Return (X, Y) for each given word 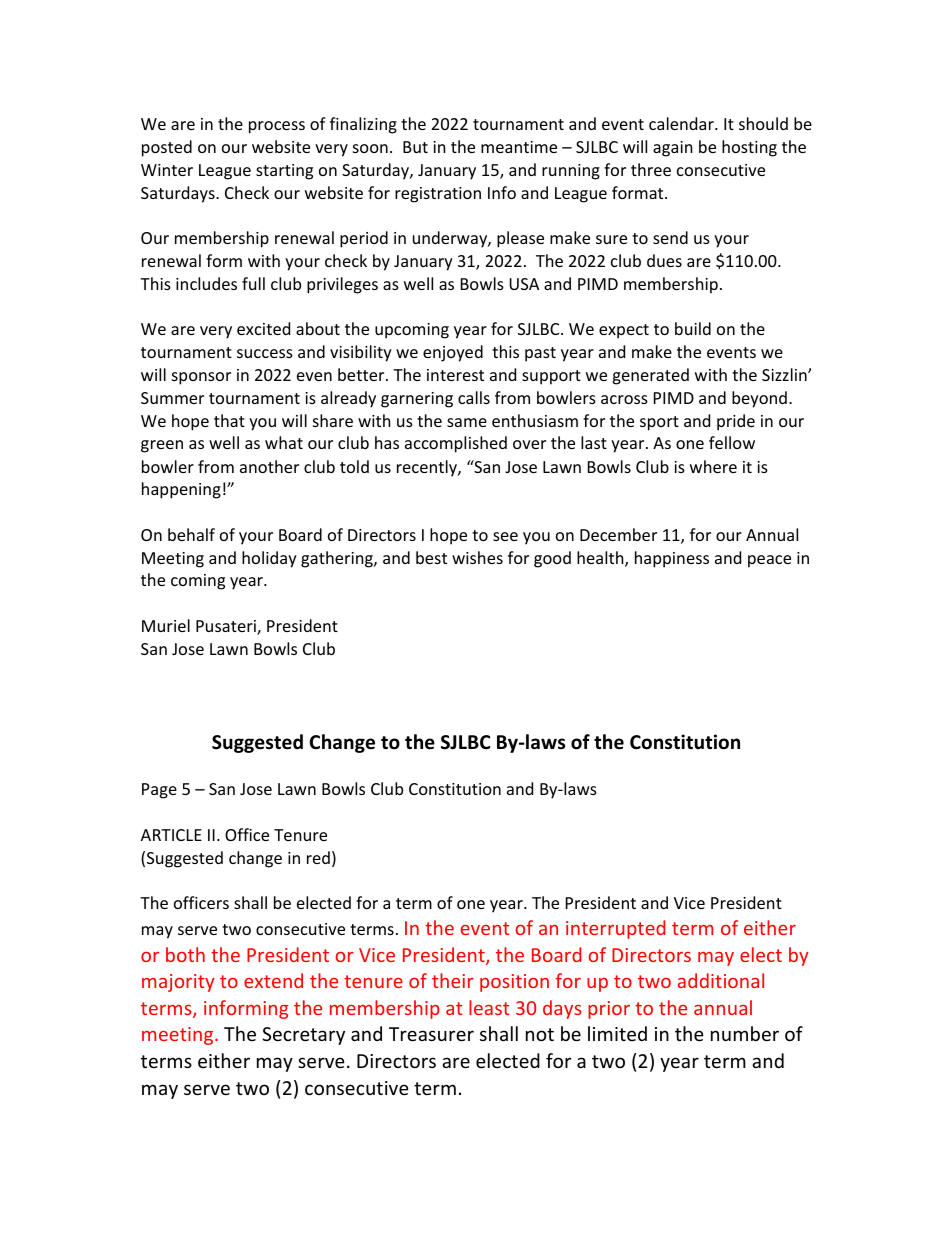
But (415, 147)
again (673, 149)
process (277, 127)
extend (273, 980)
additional (721, 980)
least (489, 1007)
